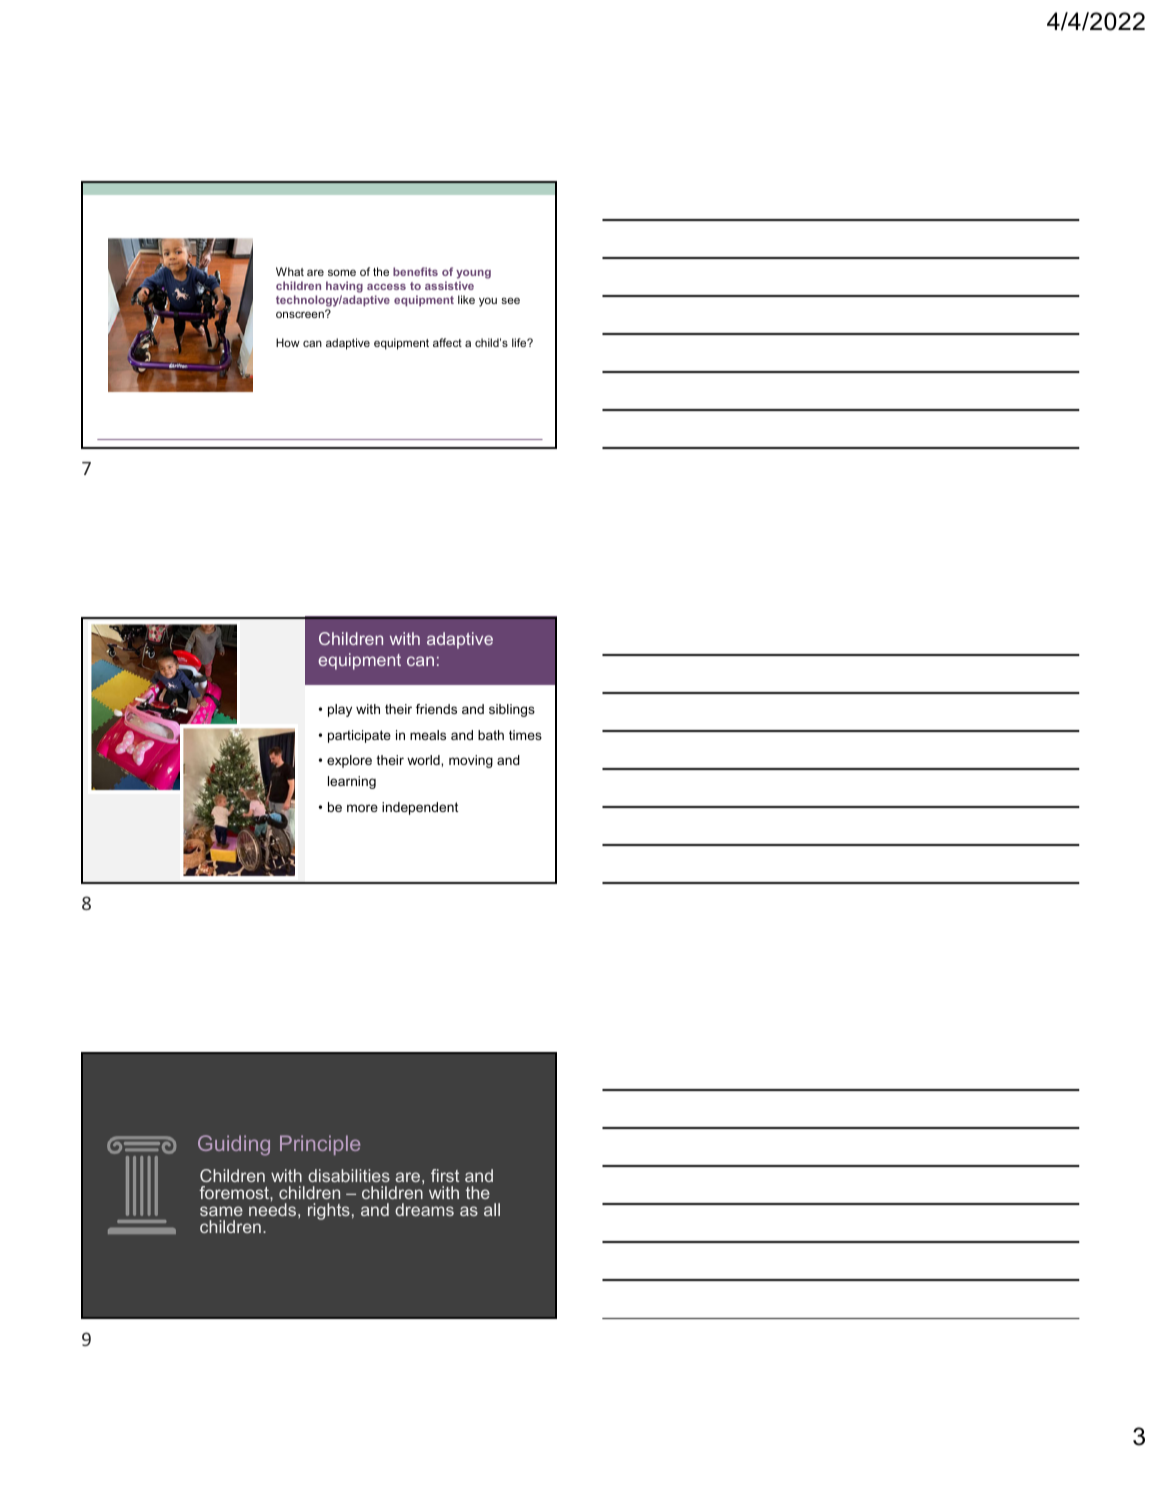  What do you see at coordinates (288, 342) in the screenshot?
I see `How` at bounding box center [288, 342].
